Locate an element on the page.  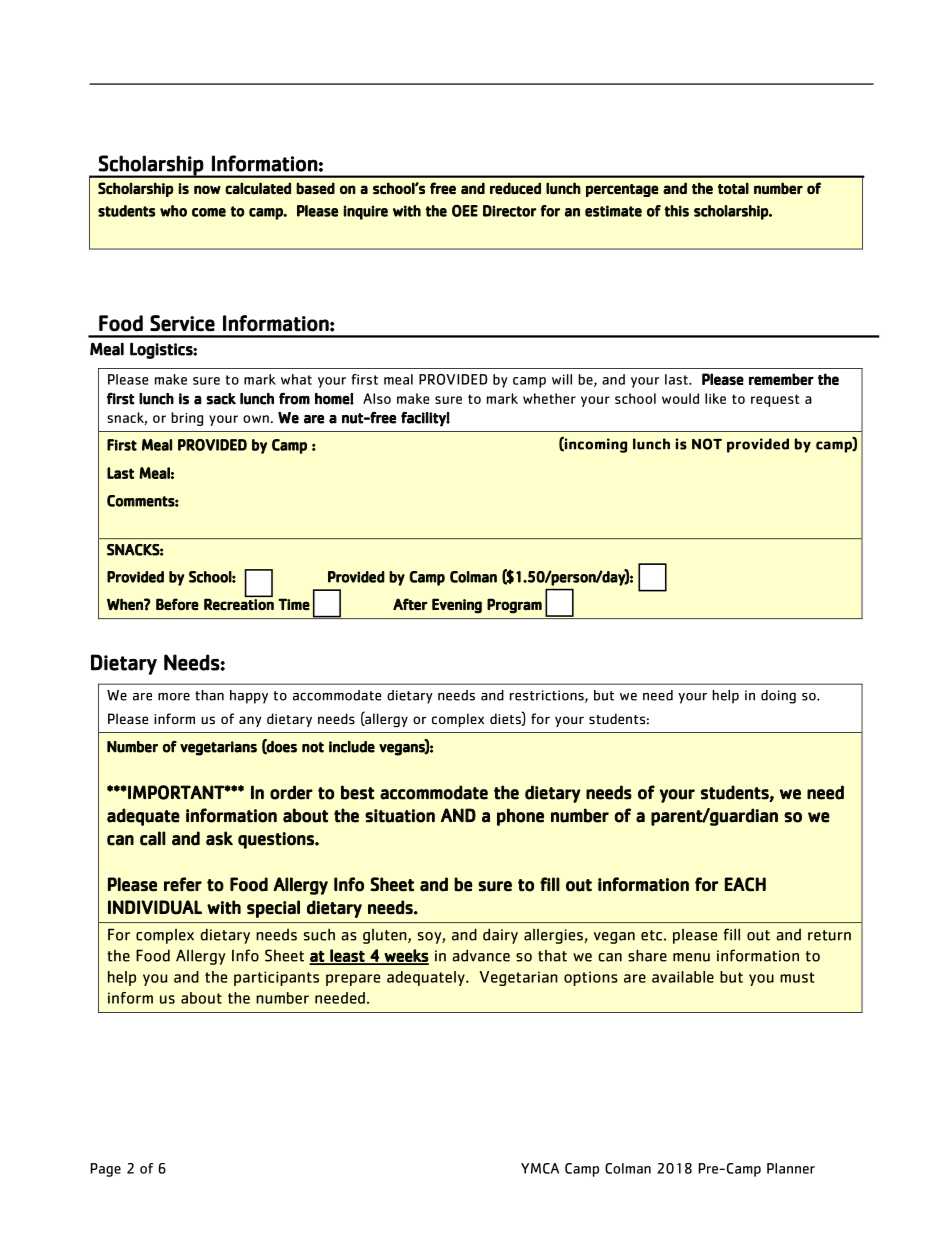
come is located at coordinates (209, 212).
